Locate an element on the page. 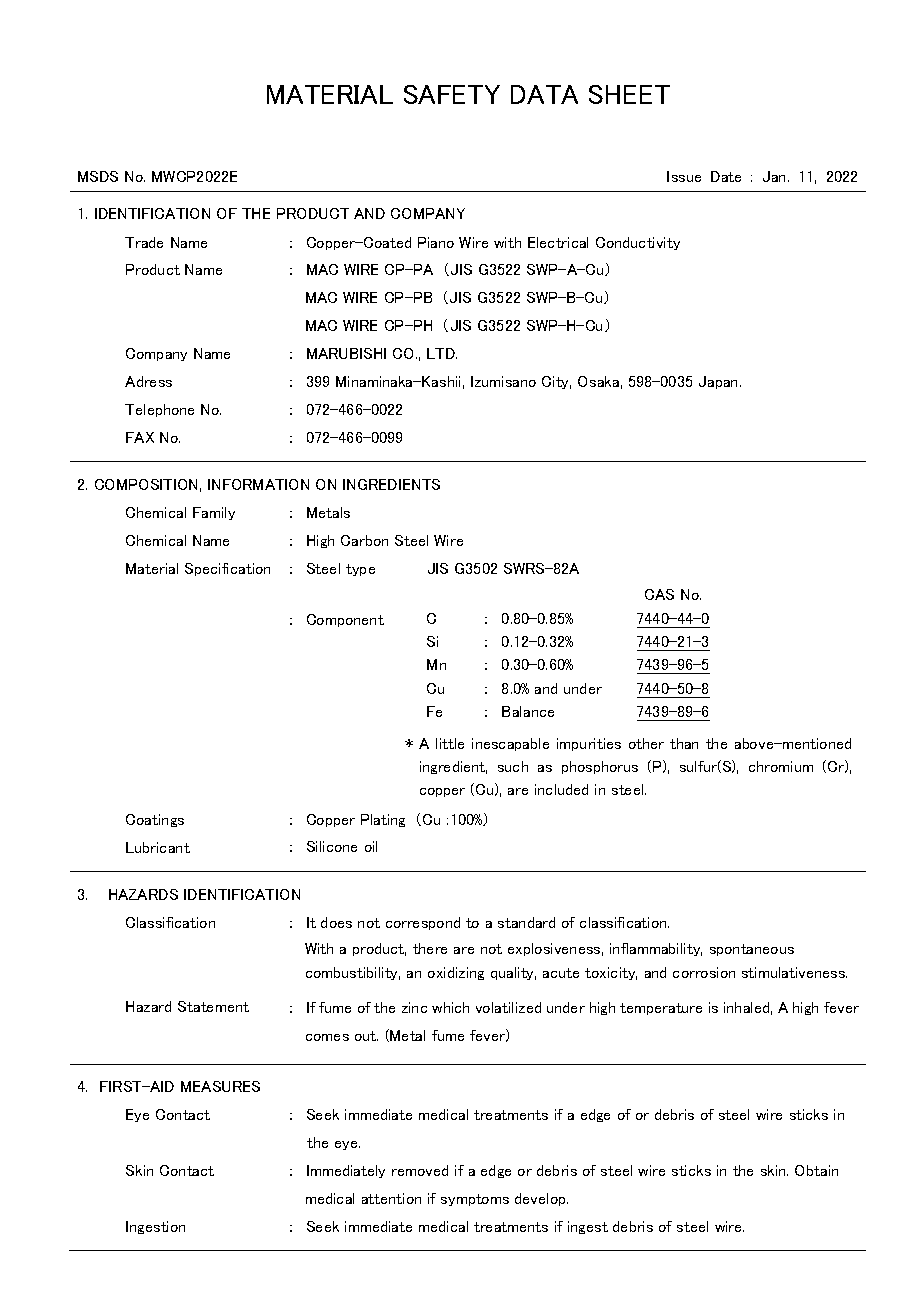 Image resolution: width=924 pixels, height=1308 pixels. MSDS is located at coordinates (98, 176).
